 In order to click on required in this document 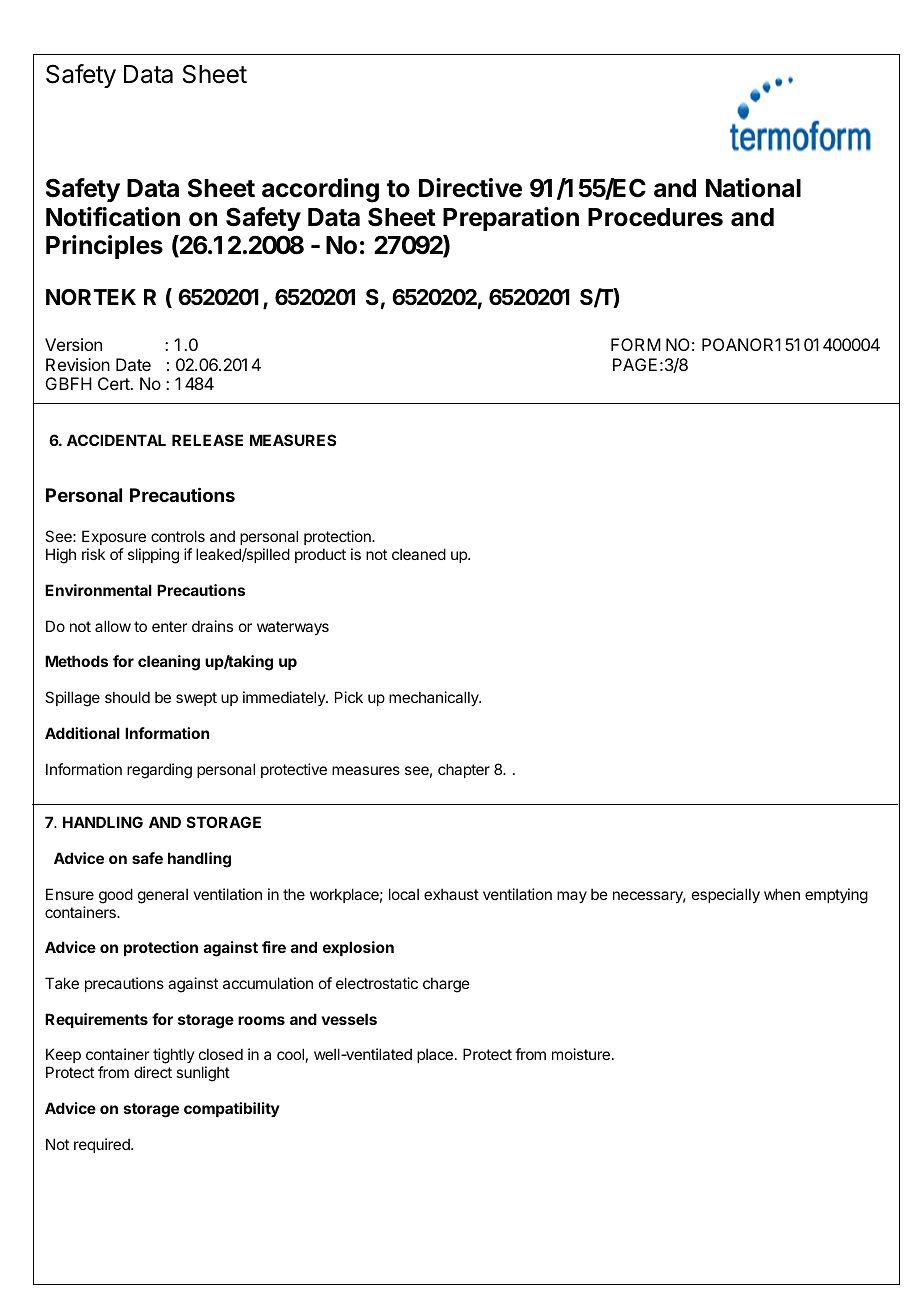, I will do `click(103, 1145)`.
